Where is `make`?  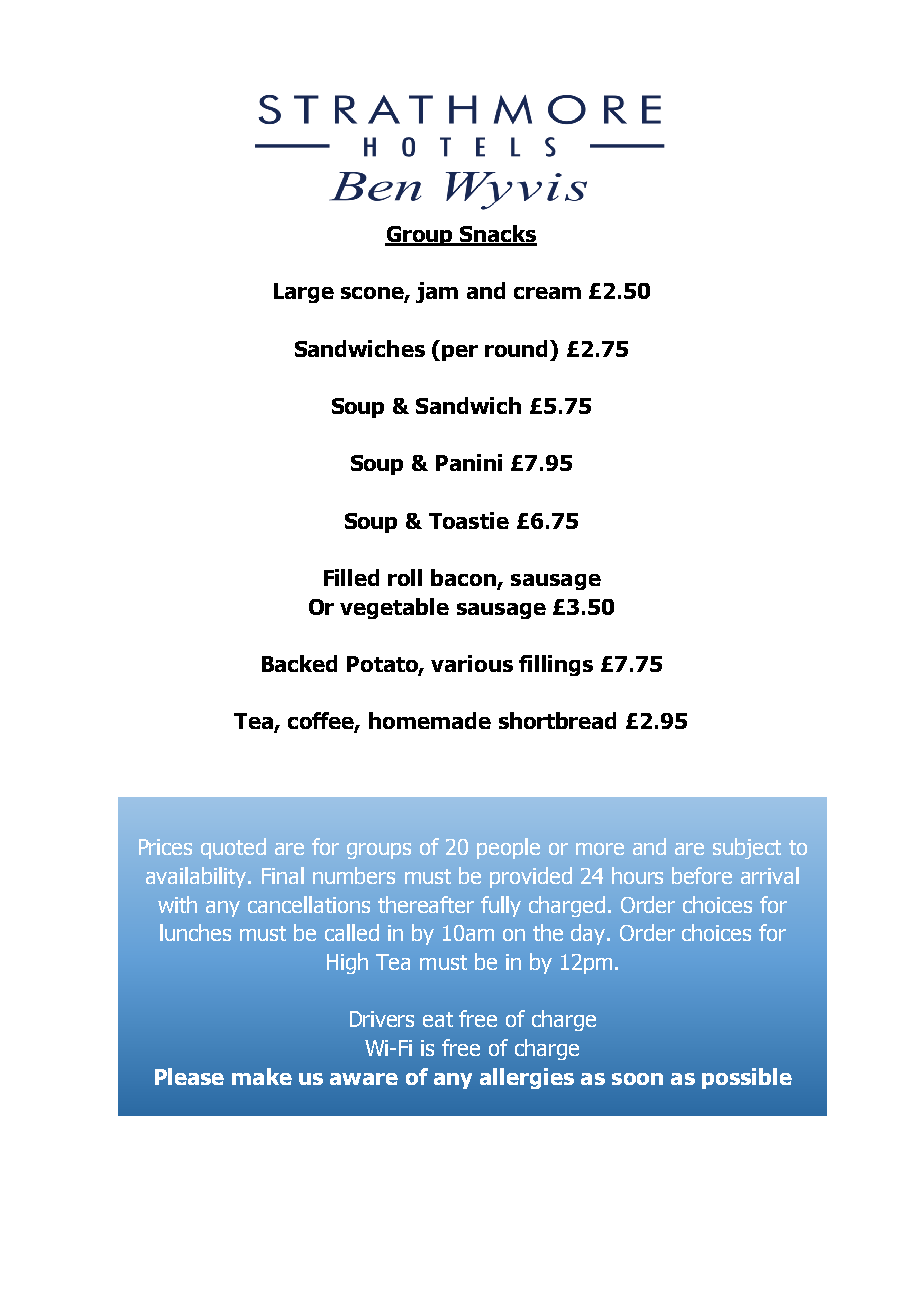
make is located at coordinates (262, 1076).
